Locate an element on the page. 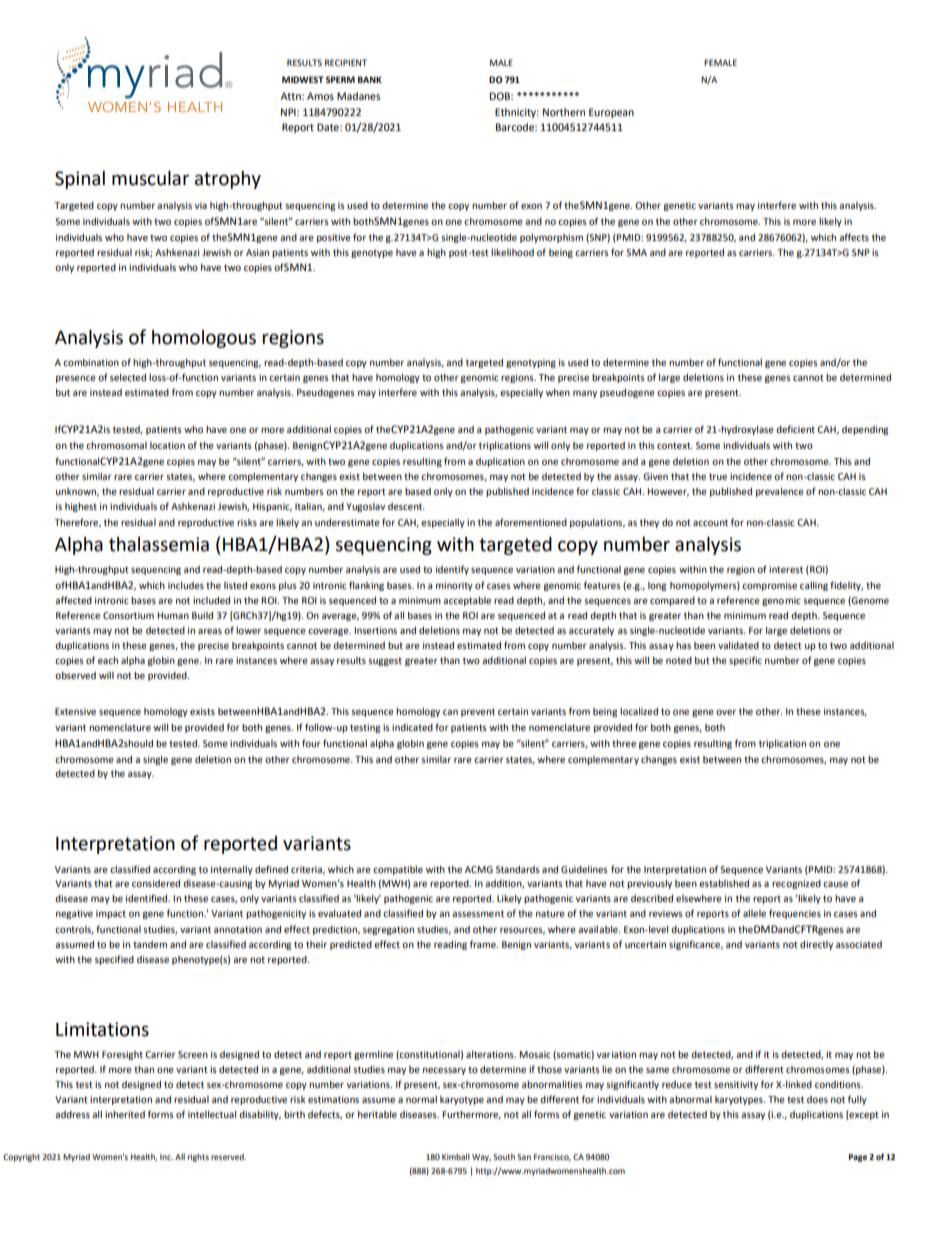 This page has height=1233, width=952. acceptable is located at coordinates (467, 601).
